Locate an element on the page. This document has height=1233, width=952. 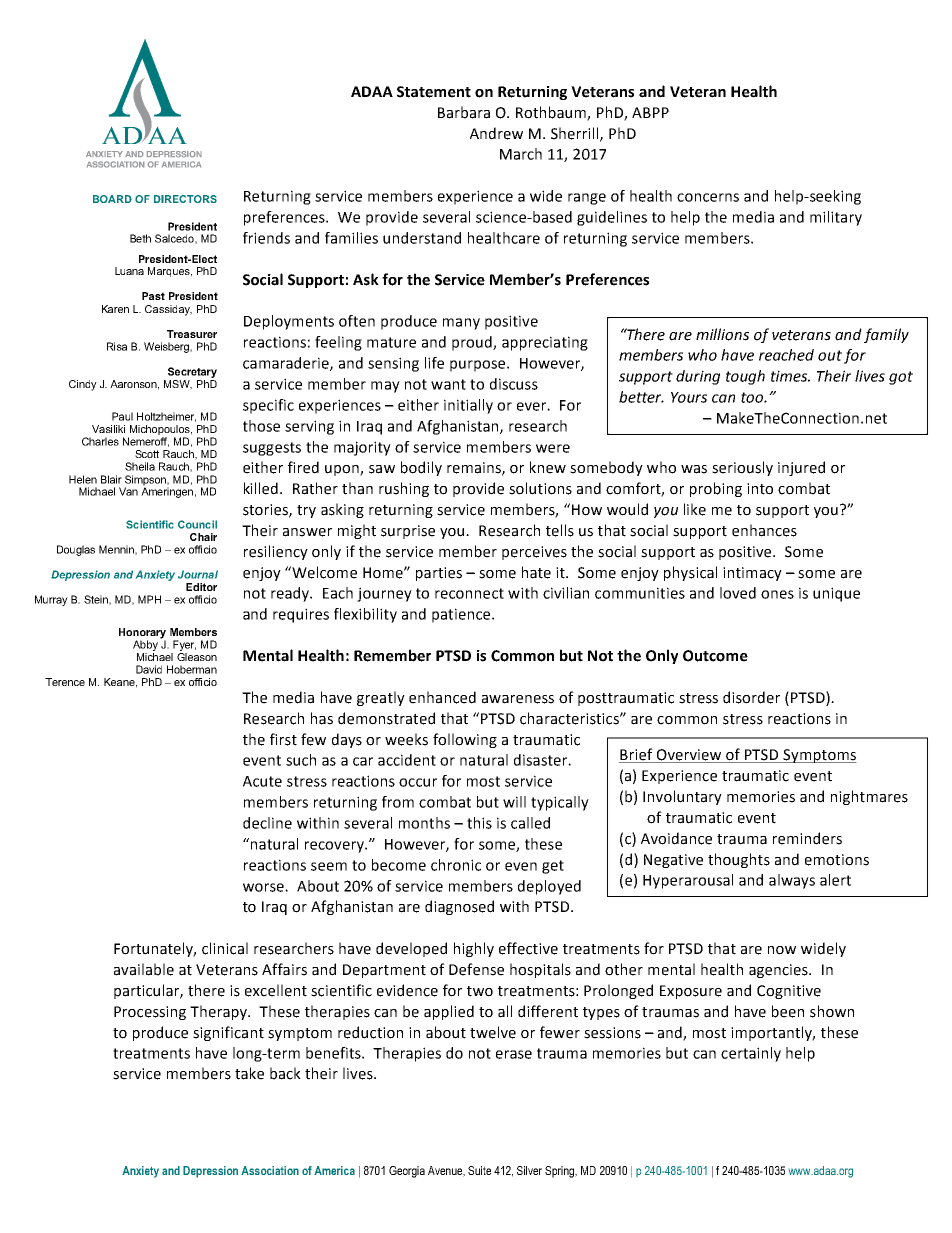
concerns is located at coordinates (708, 197).
